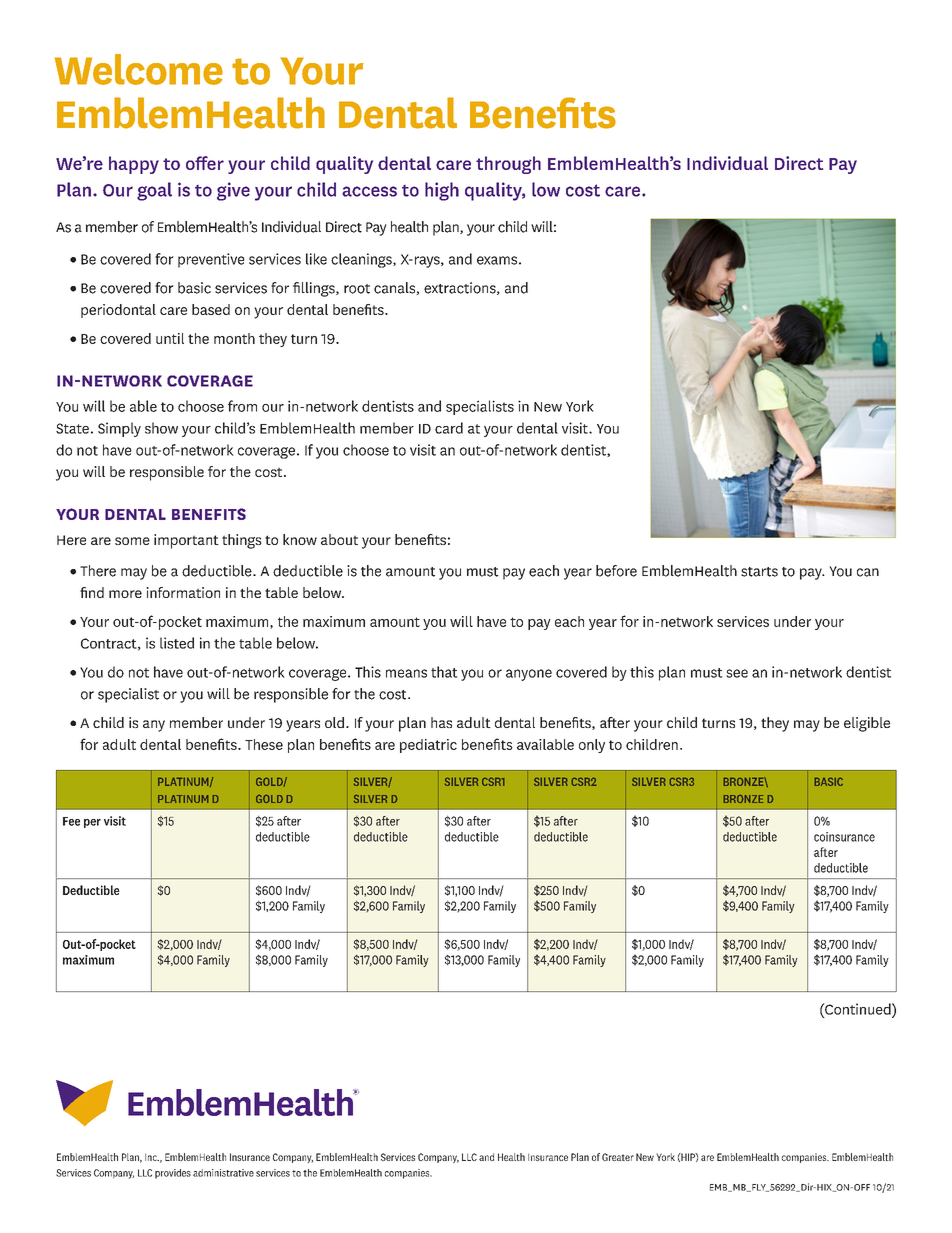 The image size is (952, 1233). What do you see at coordinates (170, 338) in the screenshot?
I see `until` at bounding box center [170, 338].
